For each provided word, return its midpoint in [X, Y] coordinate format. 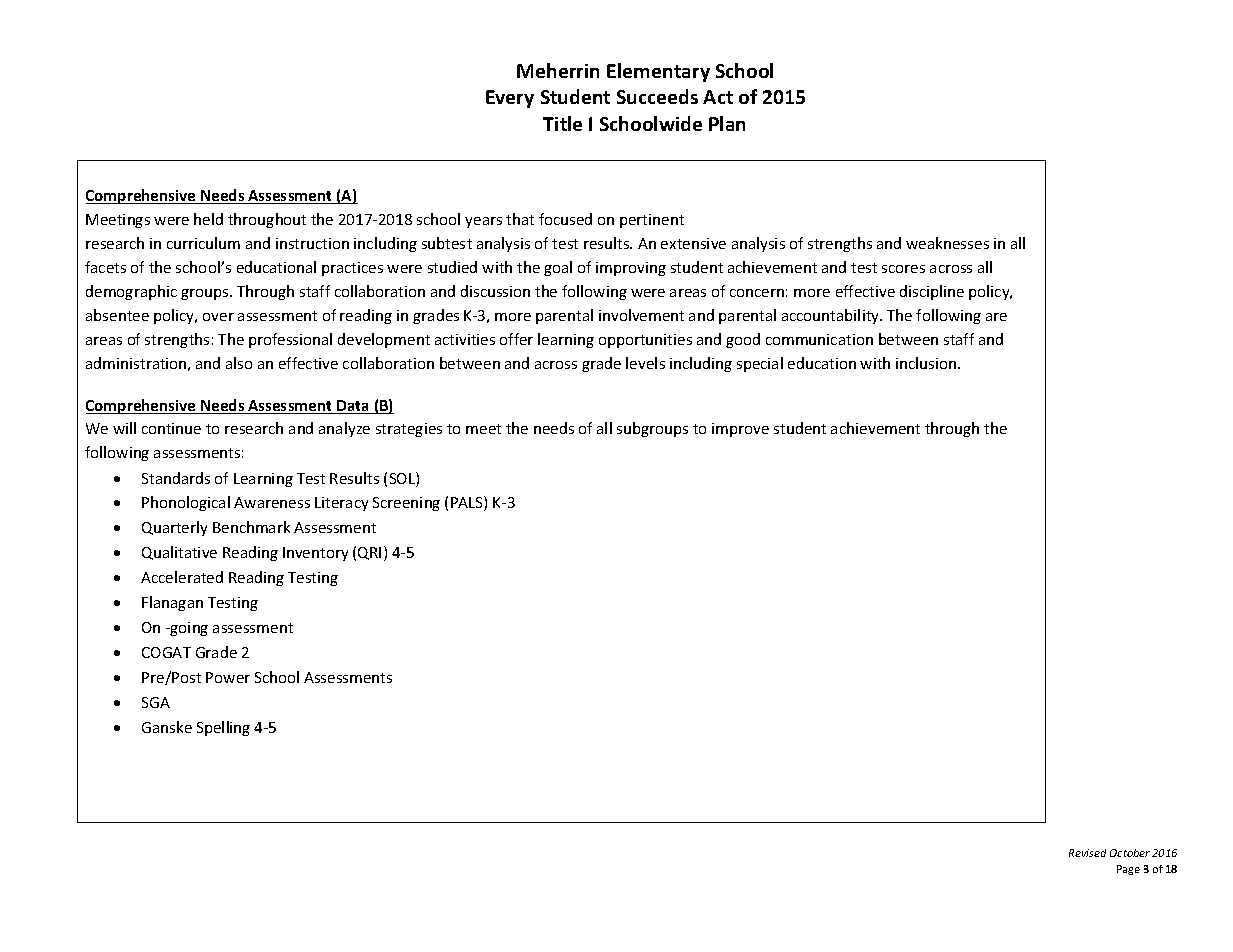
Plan [727, 123]
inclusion [927, 363]
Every [510, 99]
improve [740, 430]
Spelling [223, 728]
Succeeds [657, 96]
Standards [176, 478]
